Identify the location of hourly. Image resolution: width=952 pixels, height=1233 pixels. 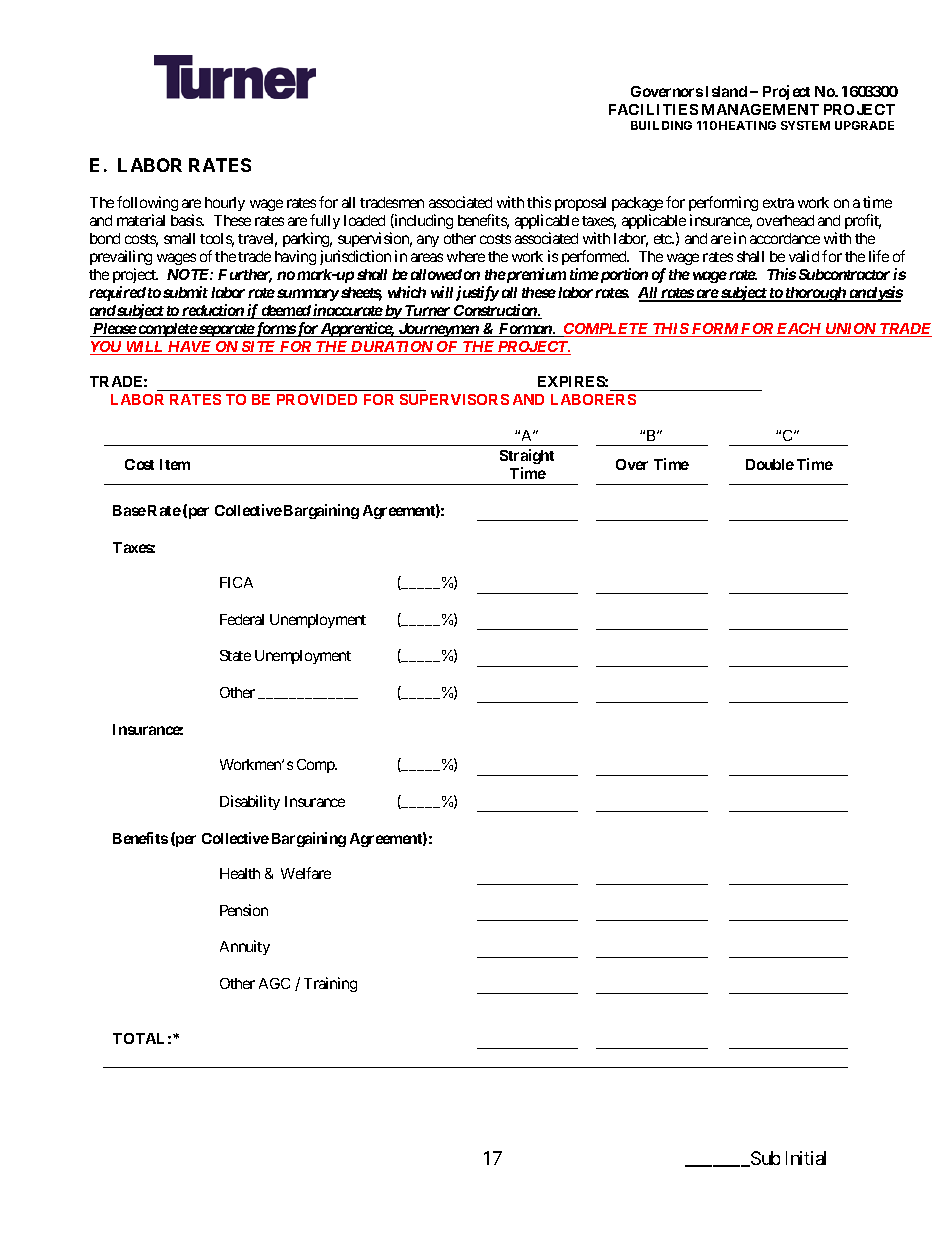
(225, 204).
